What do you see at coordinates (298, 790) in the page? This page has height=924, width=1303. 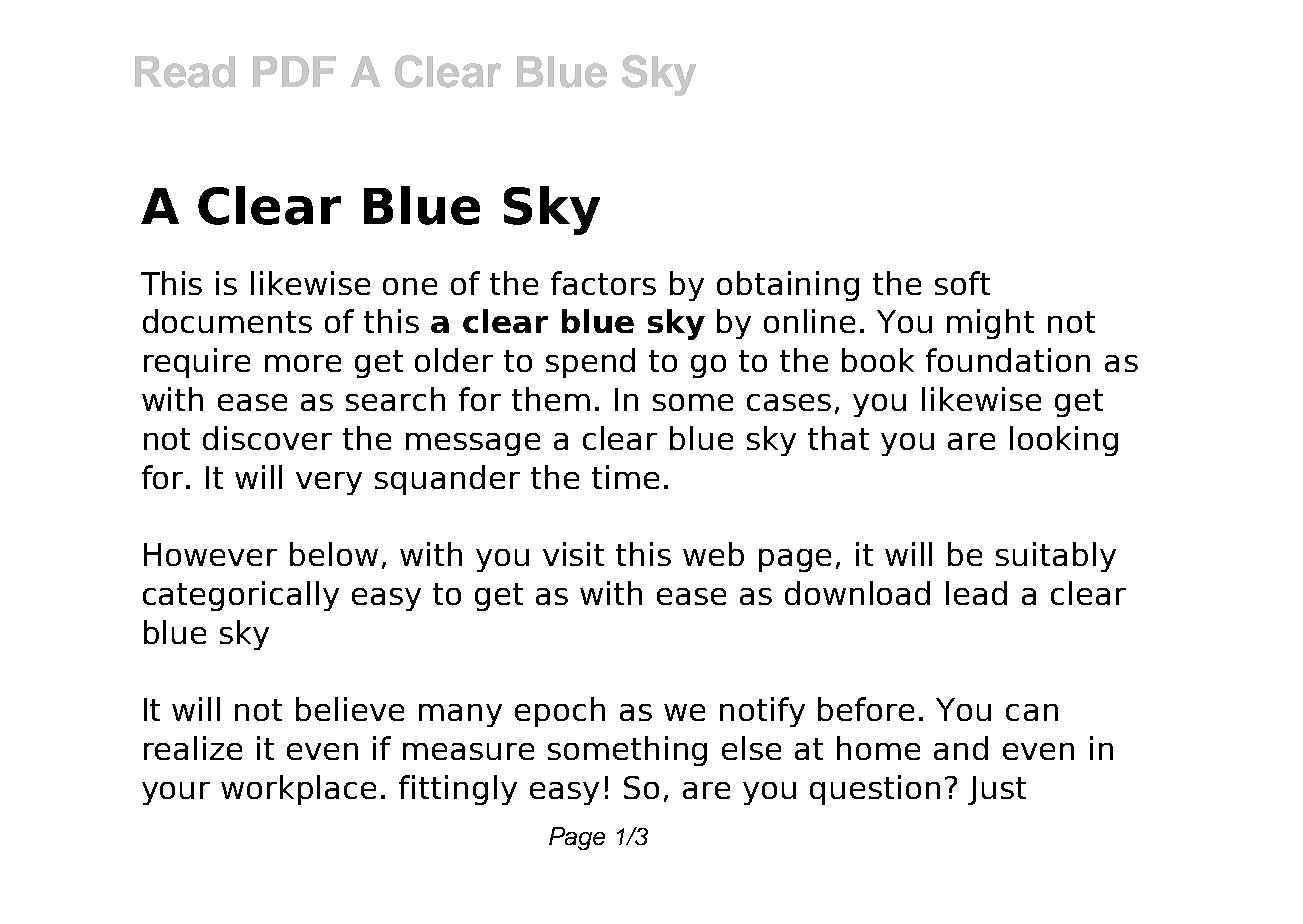 I see `workplace` at bounding box center [298, 790].
